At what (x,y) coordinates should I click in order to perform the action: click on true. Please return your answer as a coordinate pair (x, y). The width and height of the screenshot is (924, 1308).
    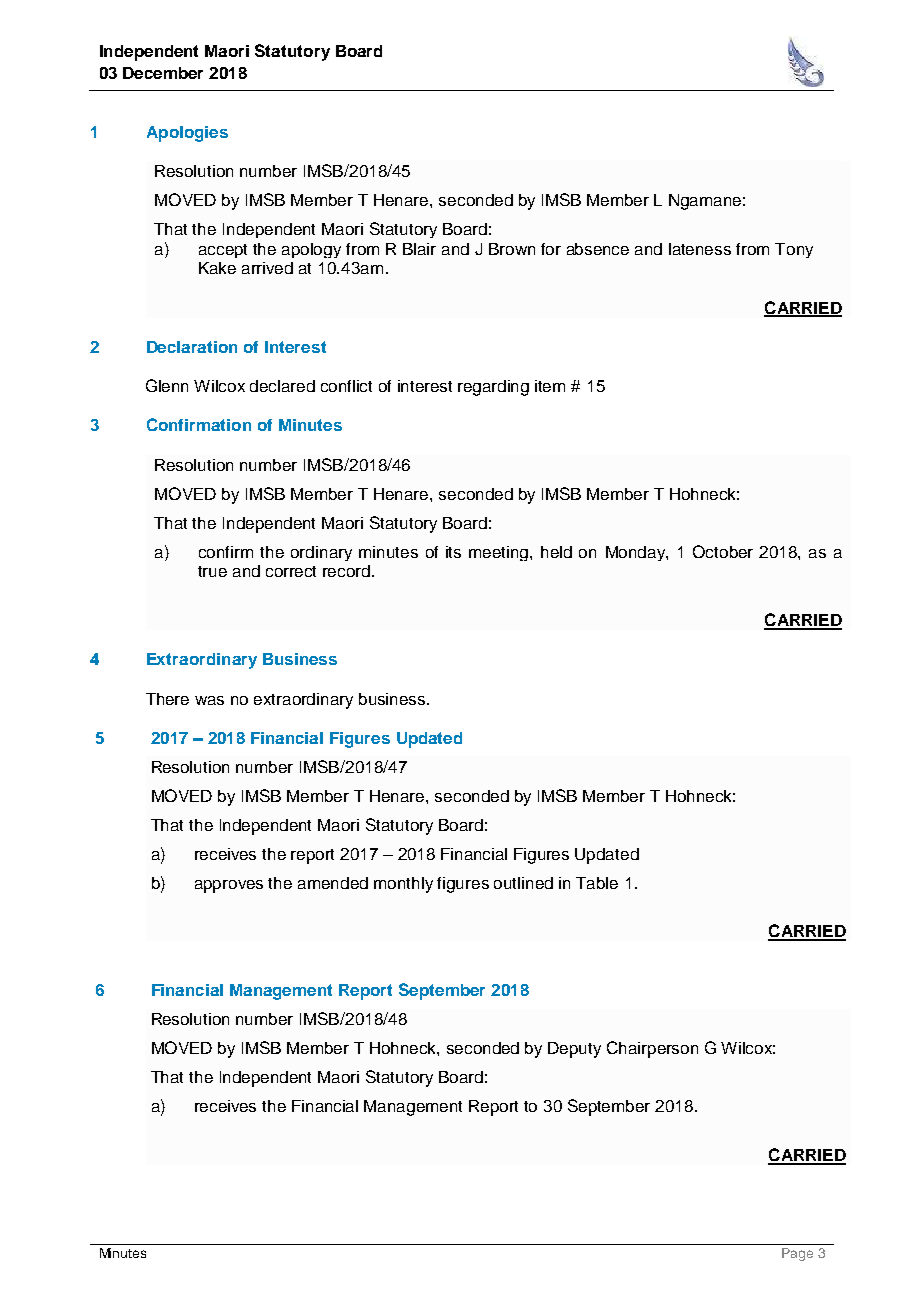
    Looking at the image, I should click on (212, 571).
